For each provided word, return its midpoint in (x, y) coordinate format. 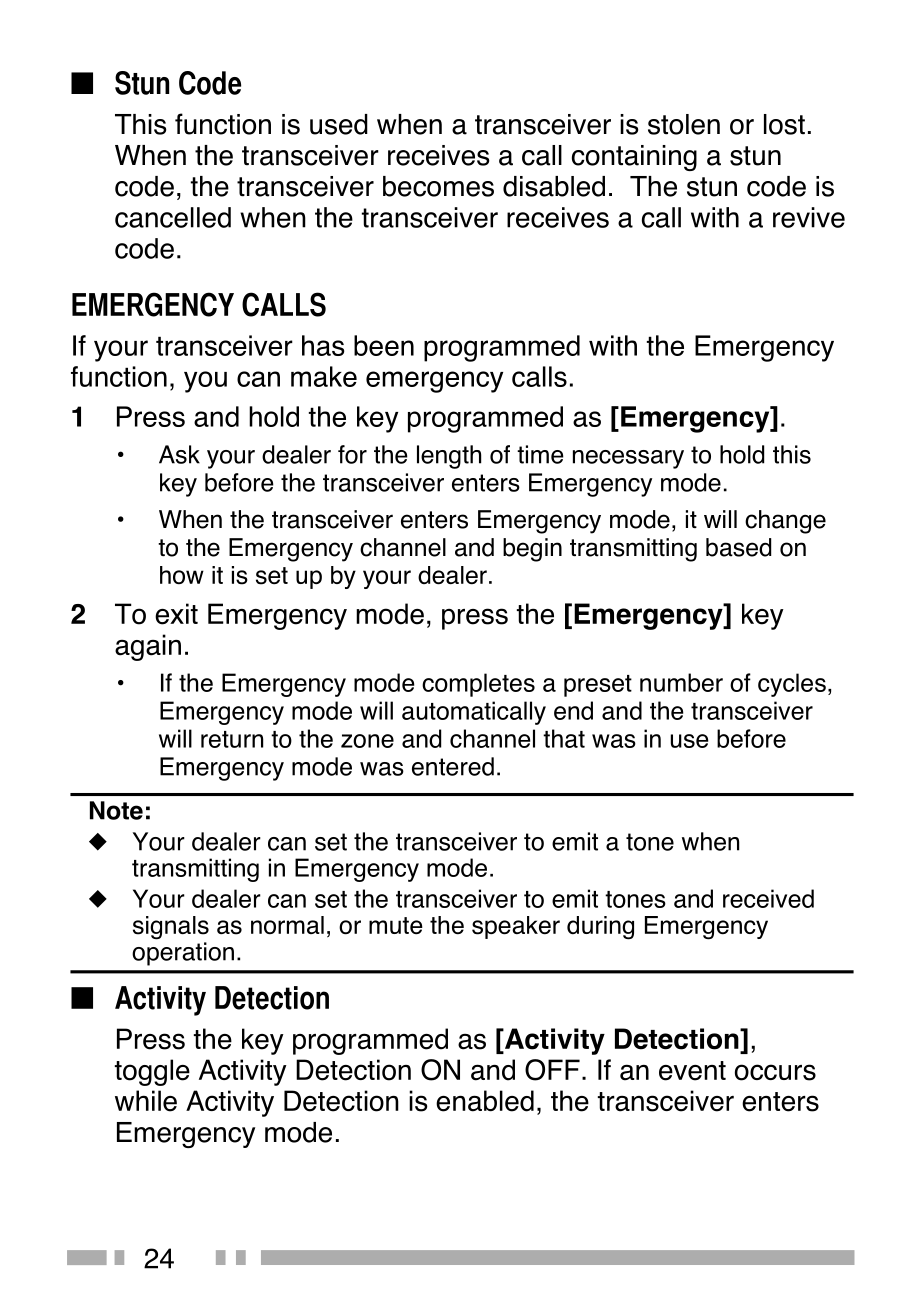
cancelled (173, 217)
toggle (152, 1072)
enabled (485, 1101)
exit (176, 614)
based (738, 547)
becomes (438, 186)
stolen (684, 124)
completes (478, 685)
